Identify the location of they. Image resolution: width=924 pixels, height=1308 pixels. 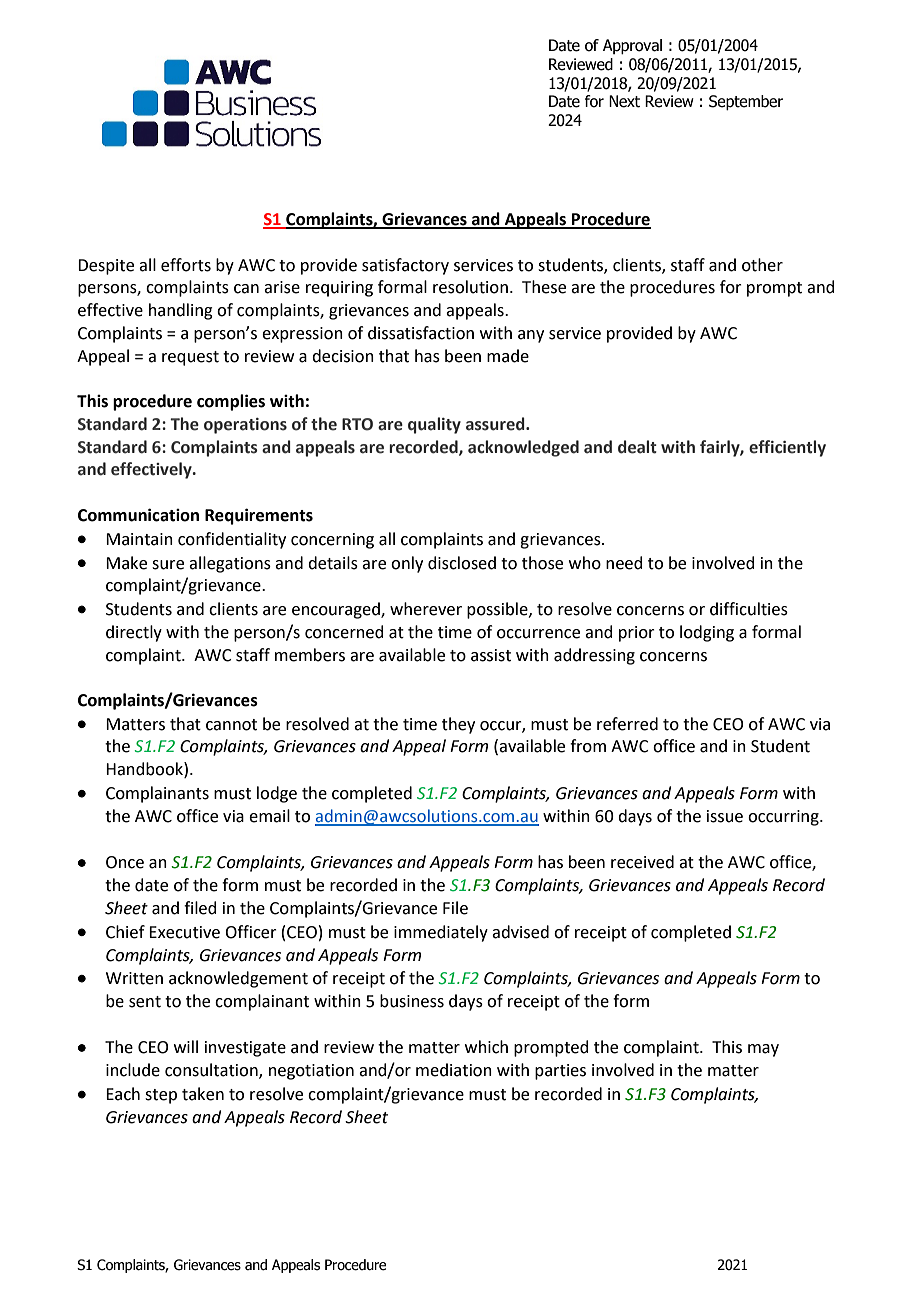
(458, 725).
